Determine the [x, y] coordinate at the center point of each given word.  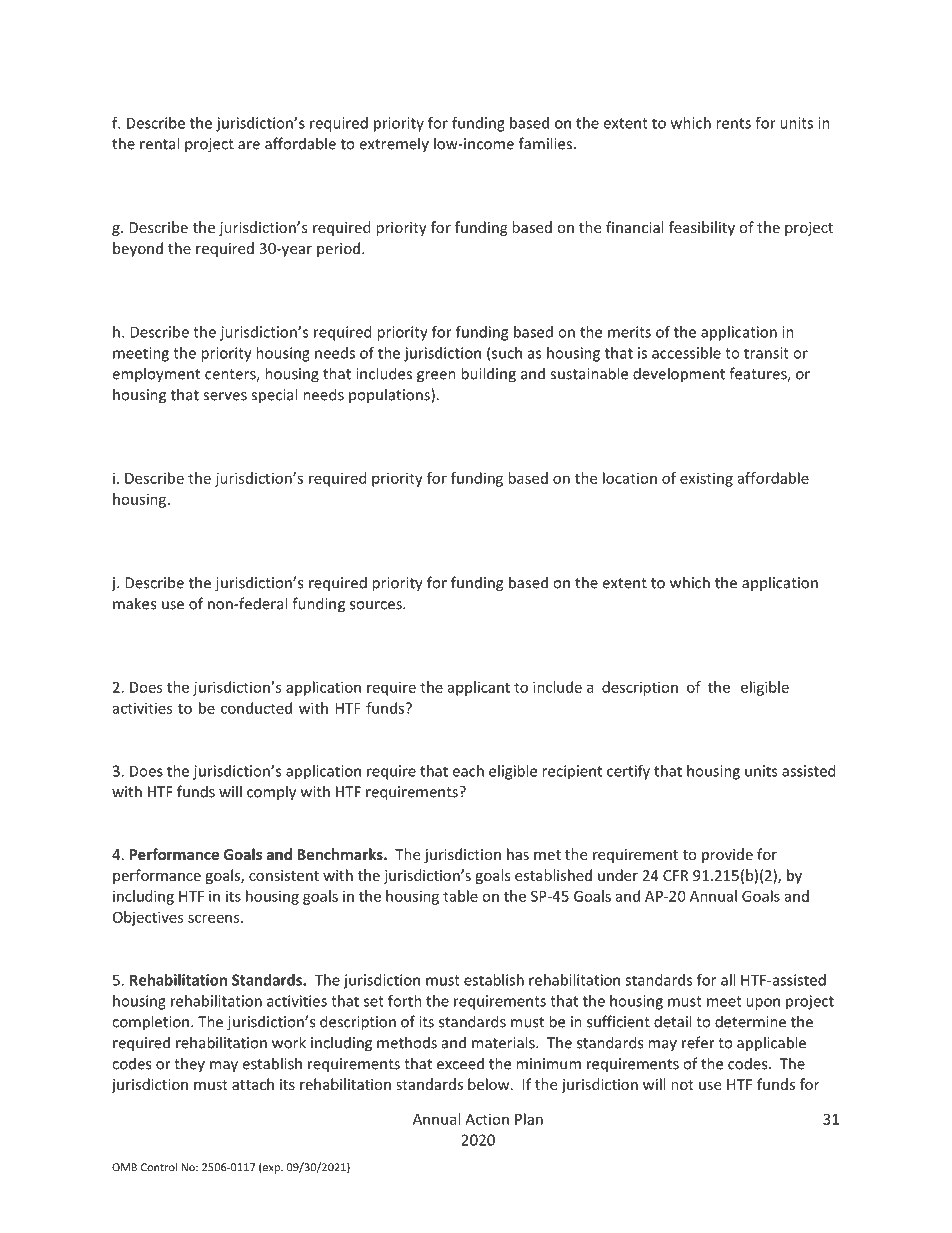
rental [159, 143]
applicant [479, 688]
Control [159, 1167]
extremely [394, 145]
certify [628, 772]
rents [733, 123]
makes [134, 603]
